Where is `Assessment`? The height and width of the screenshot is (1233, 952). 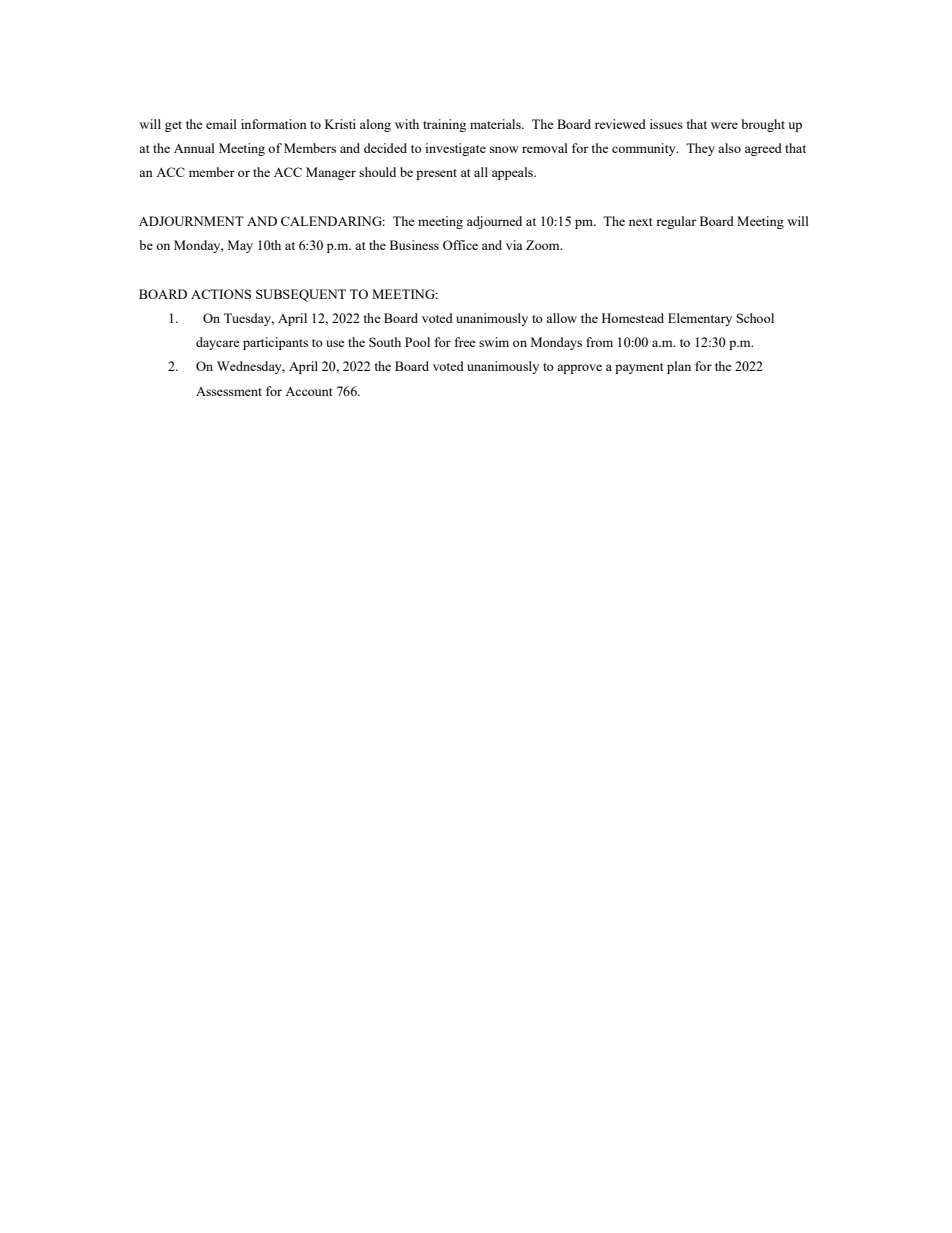
Assessment is located at coordinates (229, 391).
